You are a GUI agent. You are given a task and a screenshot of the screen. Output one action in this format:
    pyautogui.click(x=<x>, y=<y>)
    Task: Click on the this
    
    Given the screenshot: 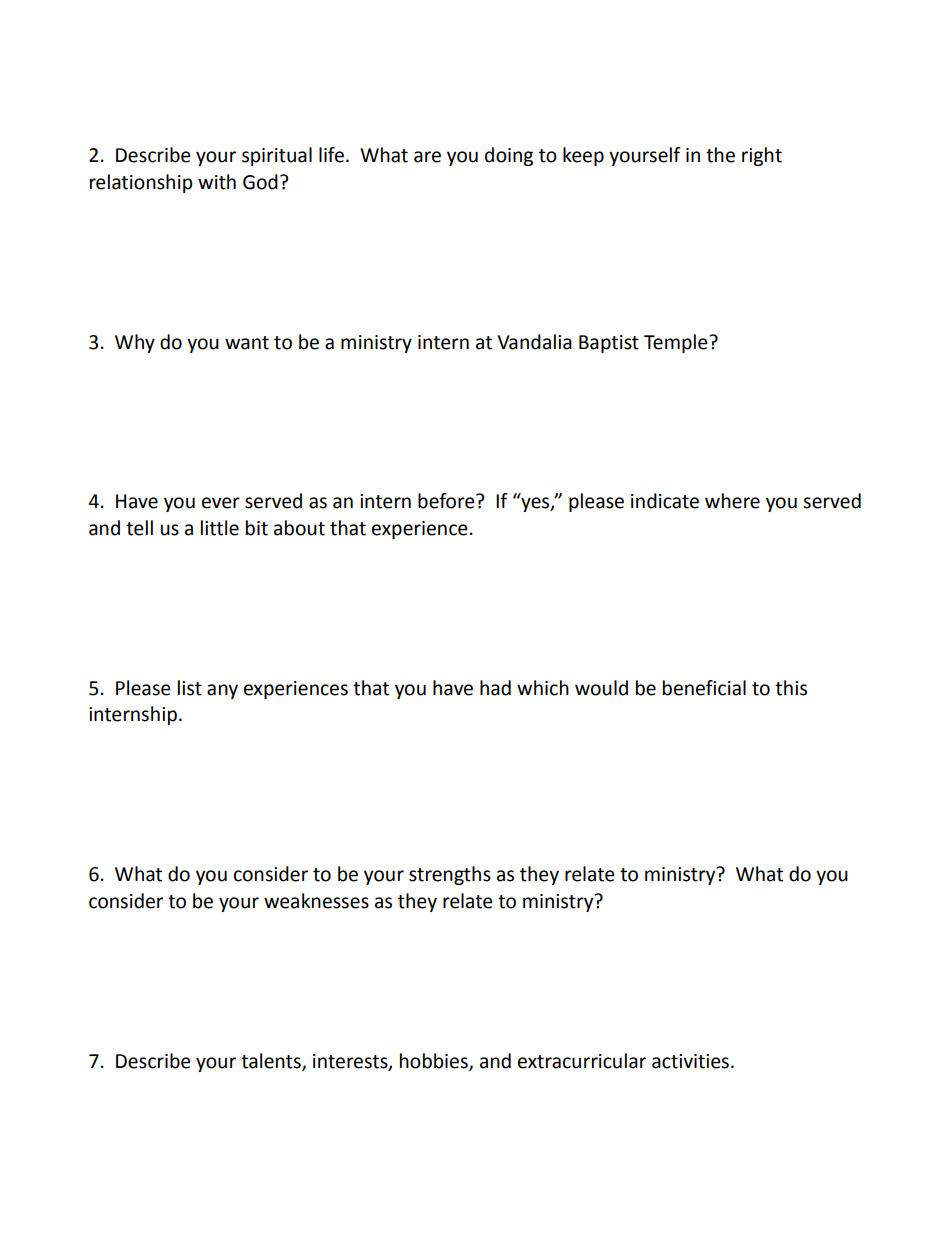 What is the action you would take?
    pyautogui.click(x=791, y=688)
